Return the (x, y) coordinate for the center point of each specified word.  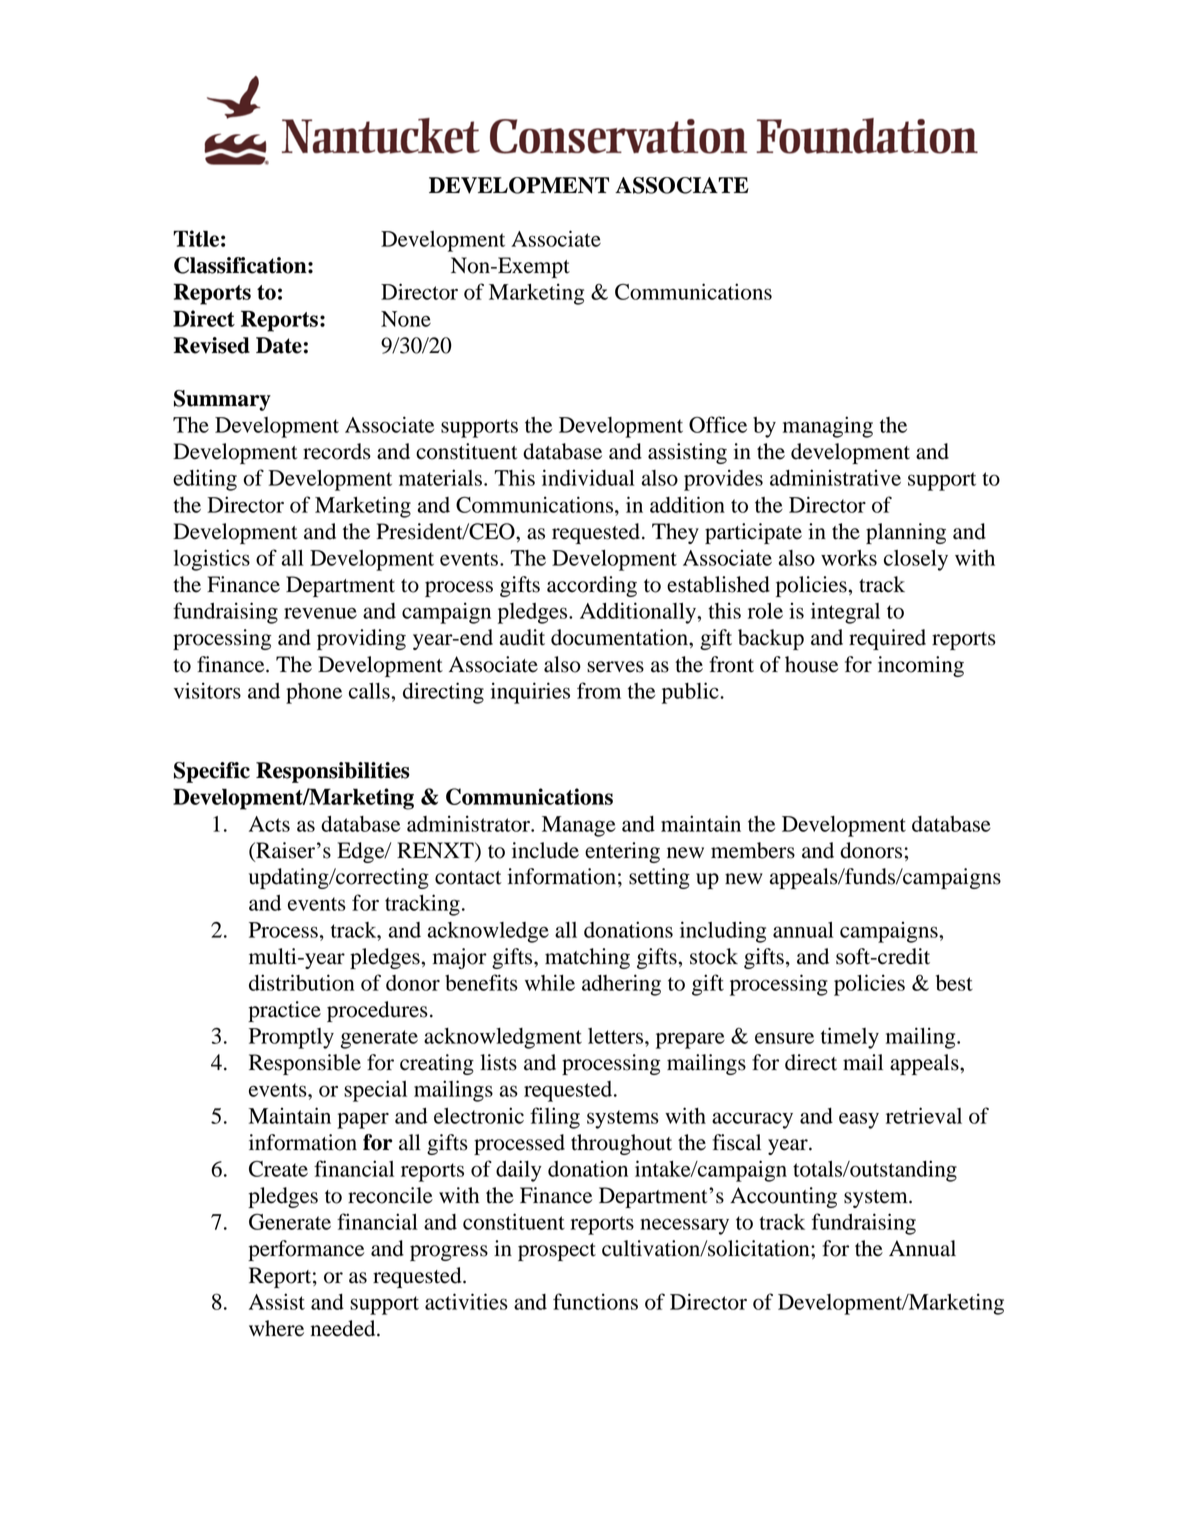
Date (279, 345)
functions (595, 1301)
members (753, 850)
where (276, 1328)
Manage (579, 826)
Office (718, 424)
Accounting (783, 1197)
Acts (269, 824)
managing (828, 427)
